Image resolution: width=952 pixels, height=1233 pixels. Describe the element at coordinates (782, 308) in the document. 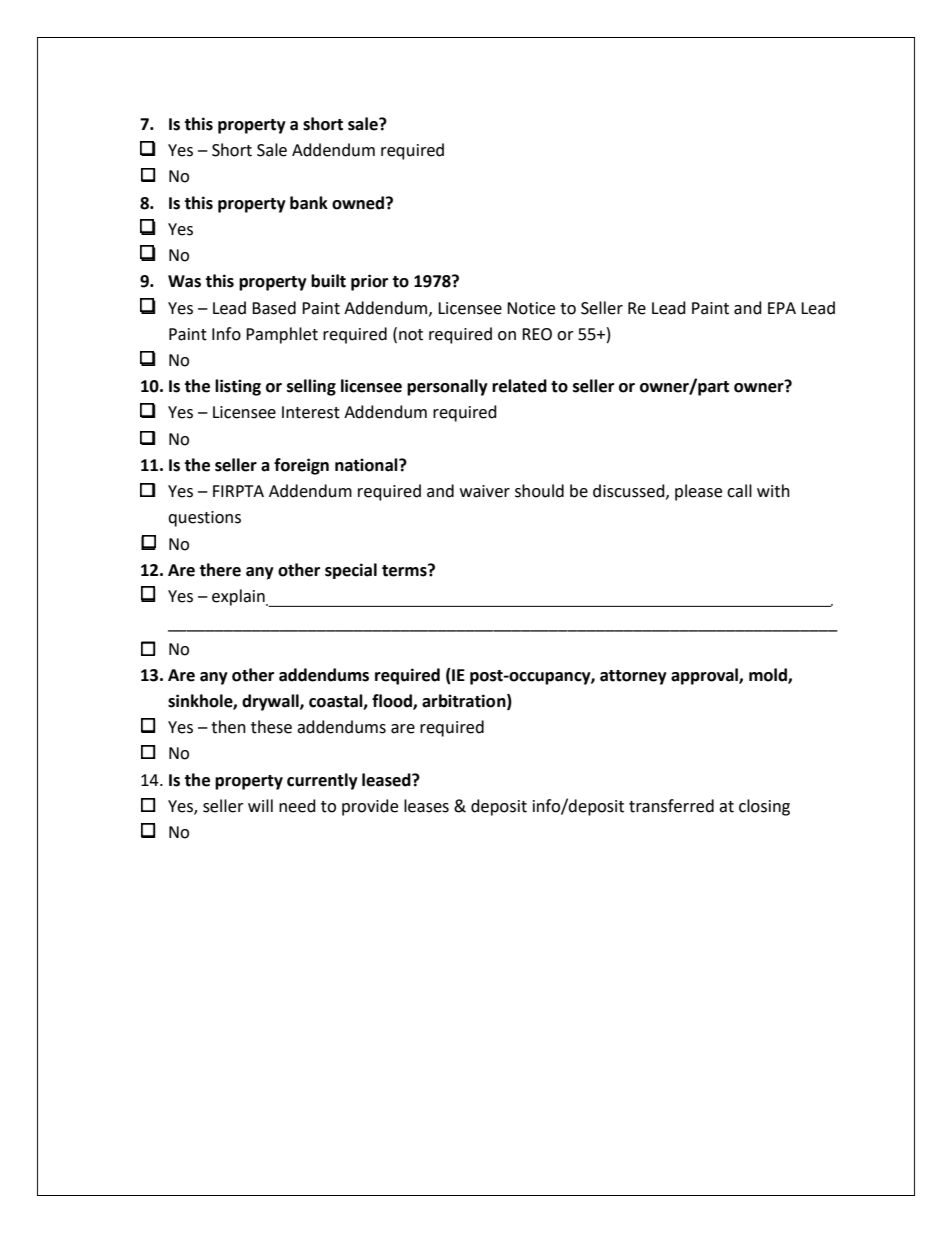

I see `EPA` at that location.
